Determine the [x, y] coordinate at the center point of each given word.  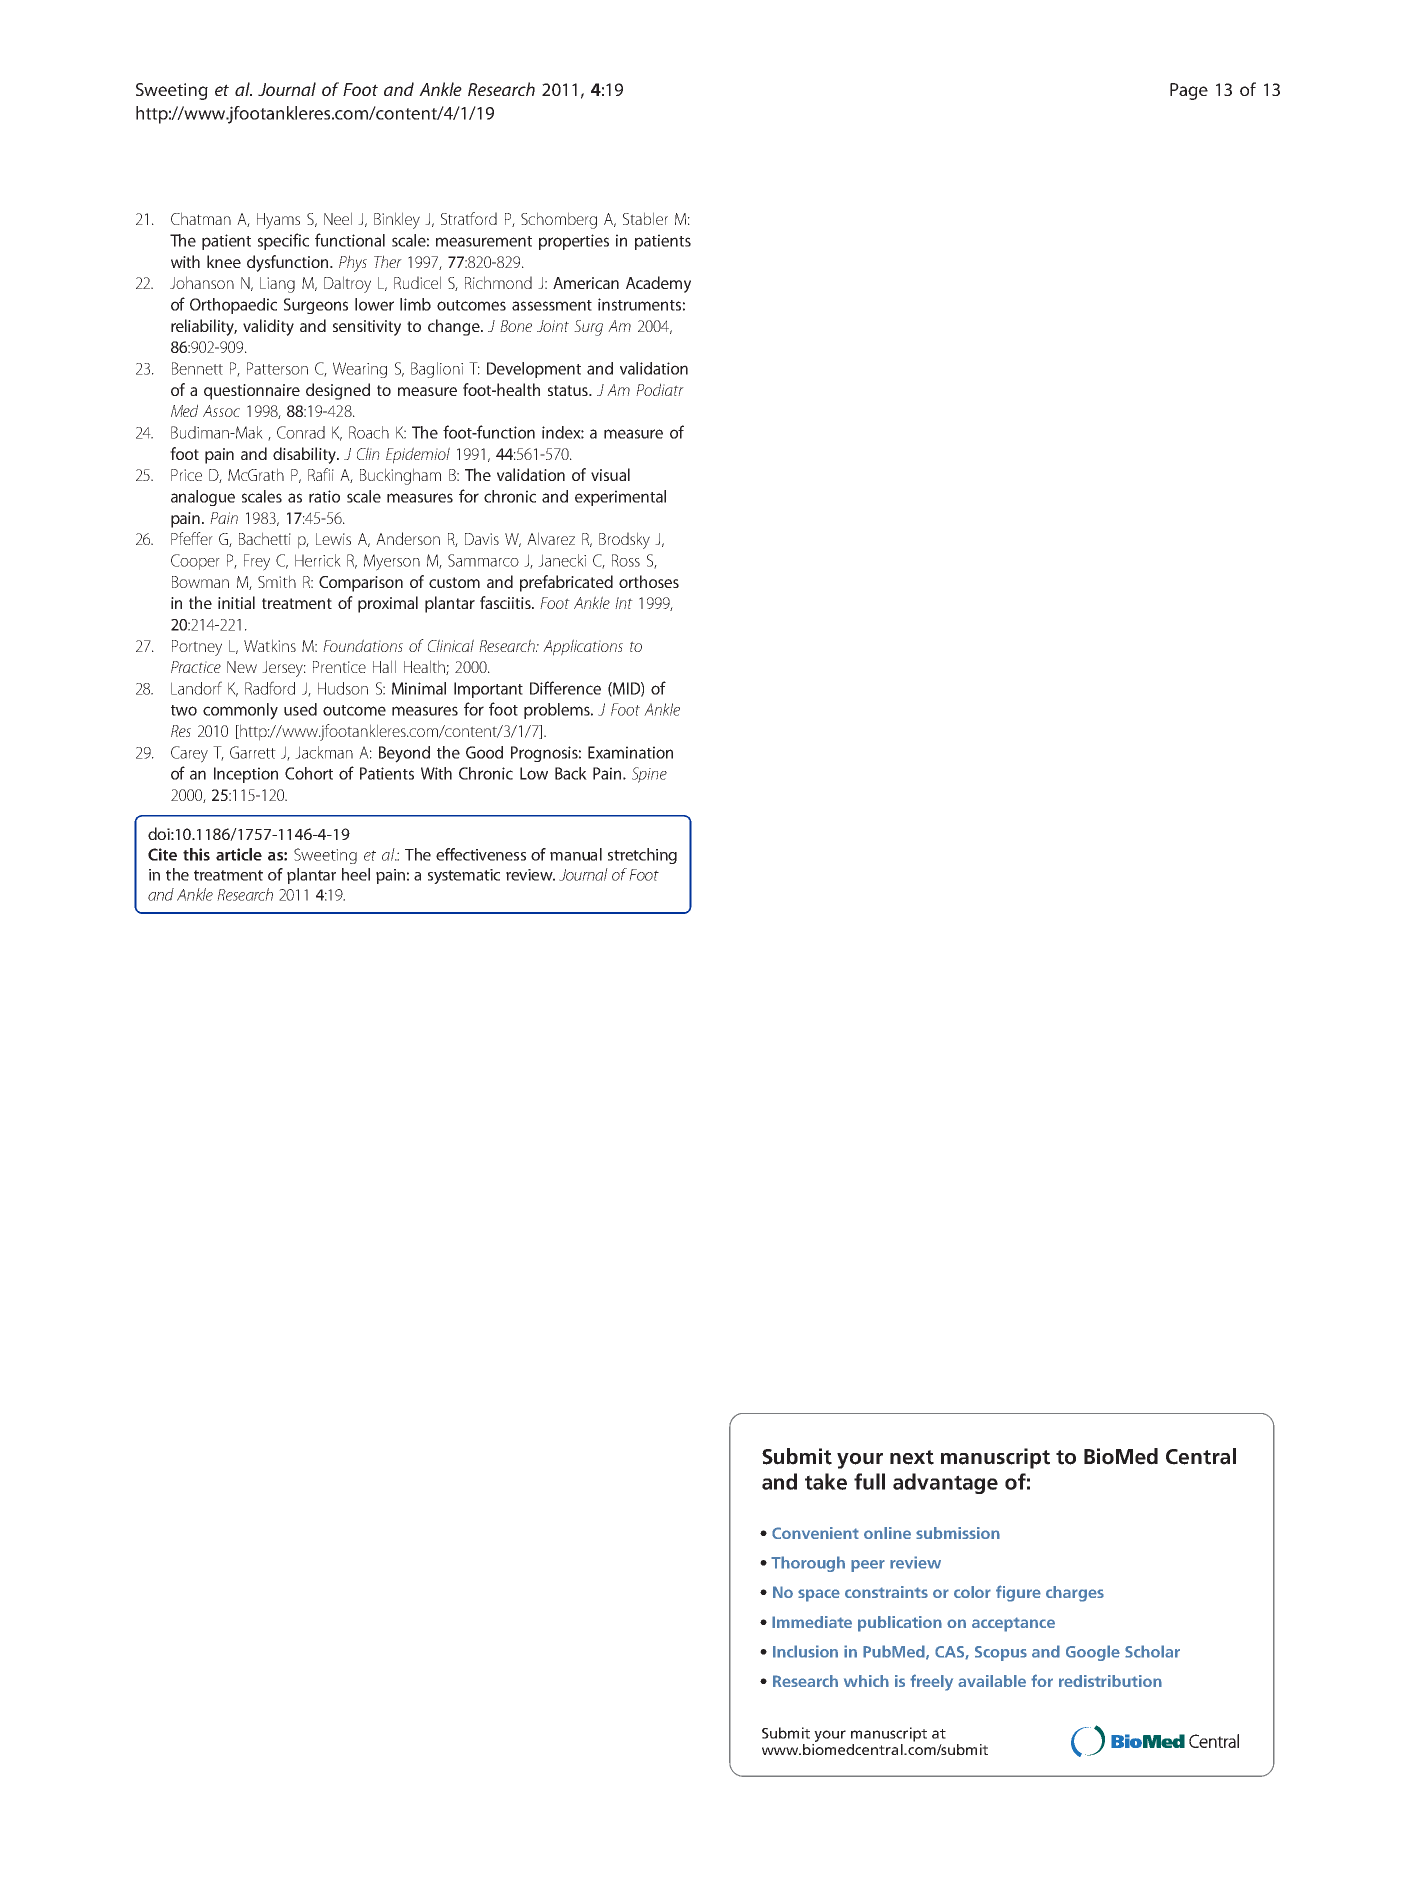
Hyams [278, 221]
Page [1189, 91]
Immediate [812, 1622]
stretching [642, 856]
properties [574, 242]
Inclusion [805, 1651]
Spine [649, 775]
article [239, 854]
